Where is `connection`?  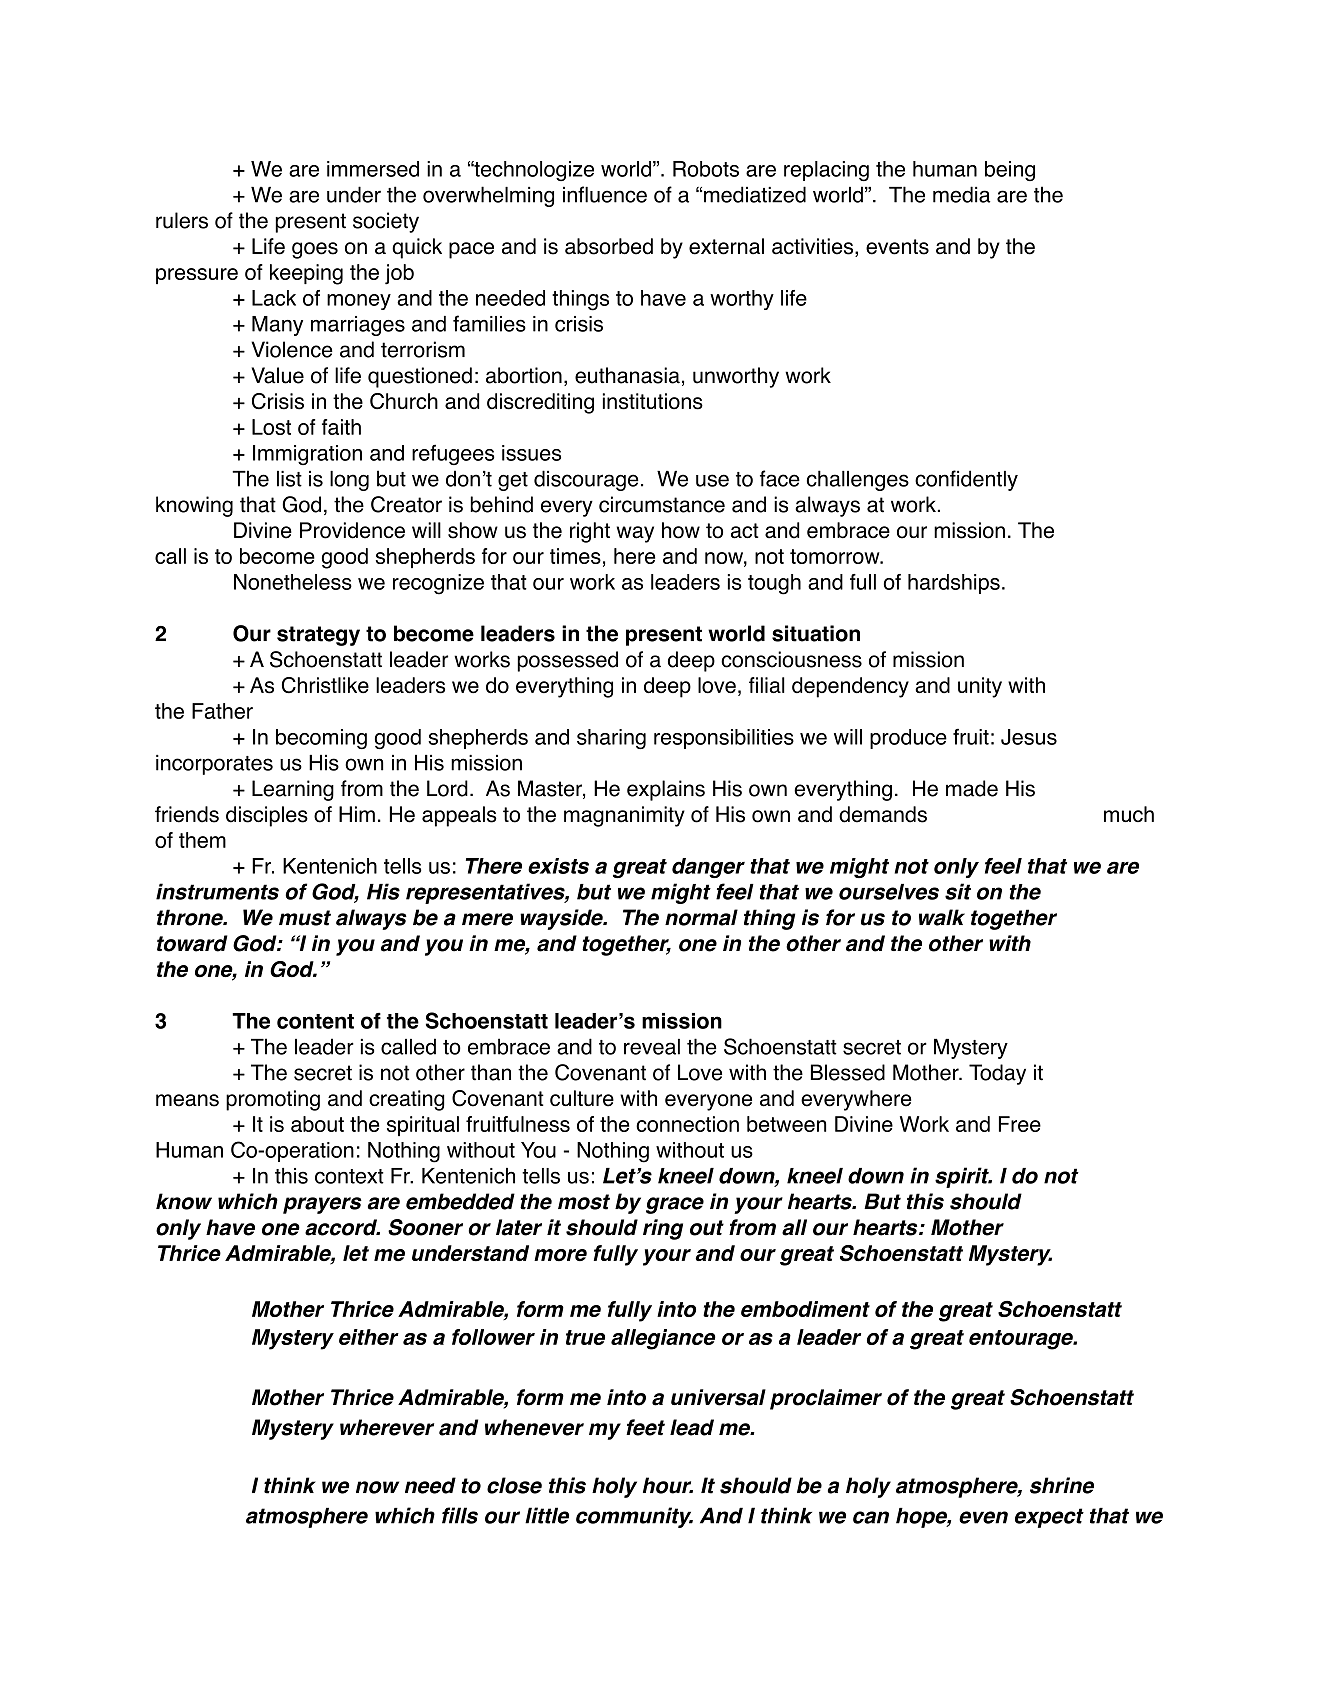 connection is located at coordinates (687, 1124).
